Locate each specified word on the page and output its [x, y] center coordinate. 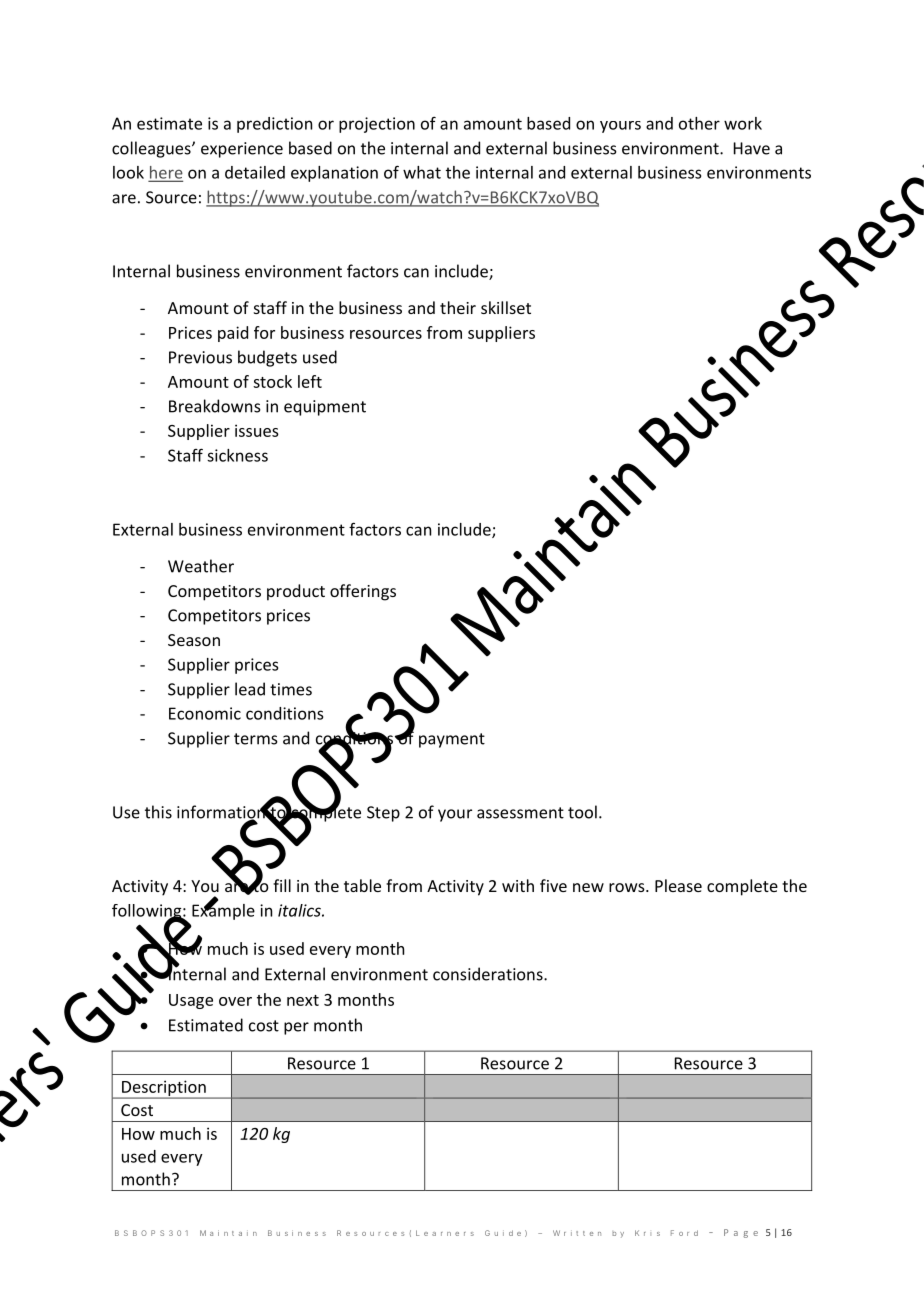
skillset [506, 307]
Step [383, 814]
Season [194, 640]
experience [242, 150]
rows [628, 887]
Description [164, 1089]
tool [582, 812]
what [422, 172]
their [458, 307]
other [699, 123]
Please [678, 885]
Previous [200, 357]
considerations [489, 974]
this [158, 812]
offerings [363, 592]
